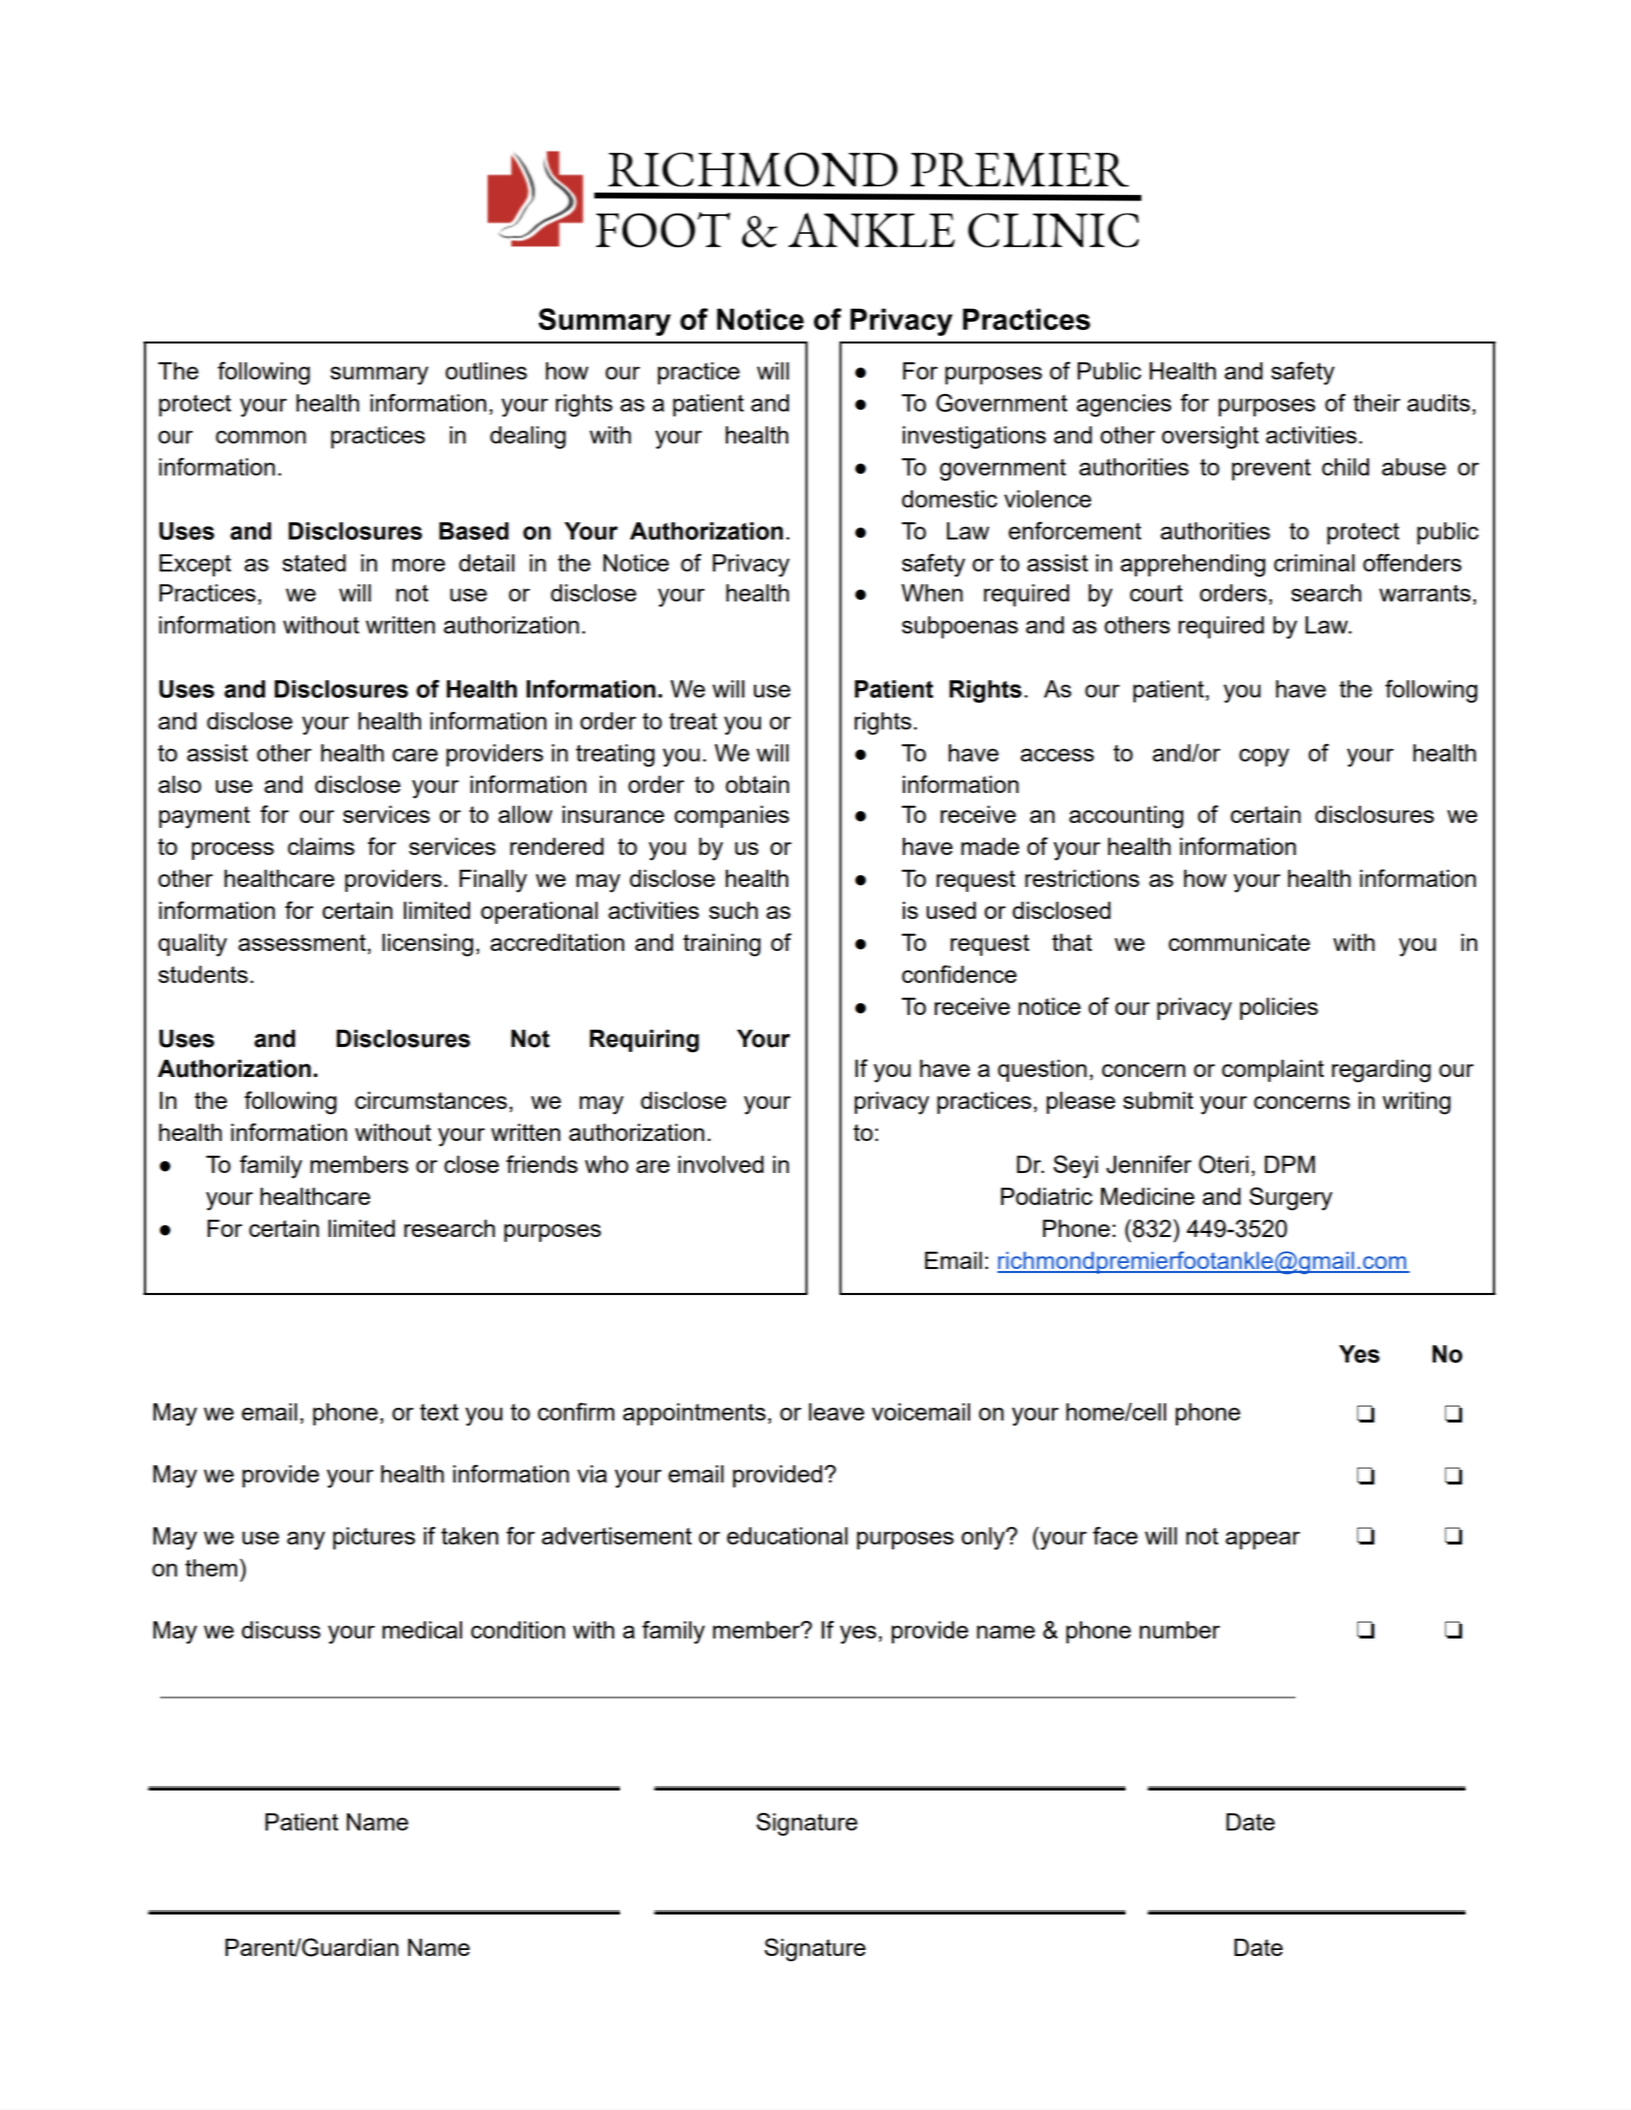 Image resolution: width=1631 pixels, height=2110 pixels. Describe the element at coordinates (960, 627) in the screenshot. I see `subpoenas` at that location.
